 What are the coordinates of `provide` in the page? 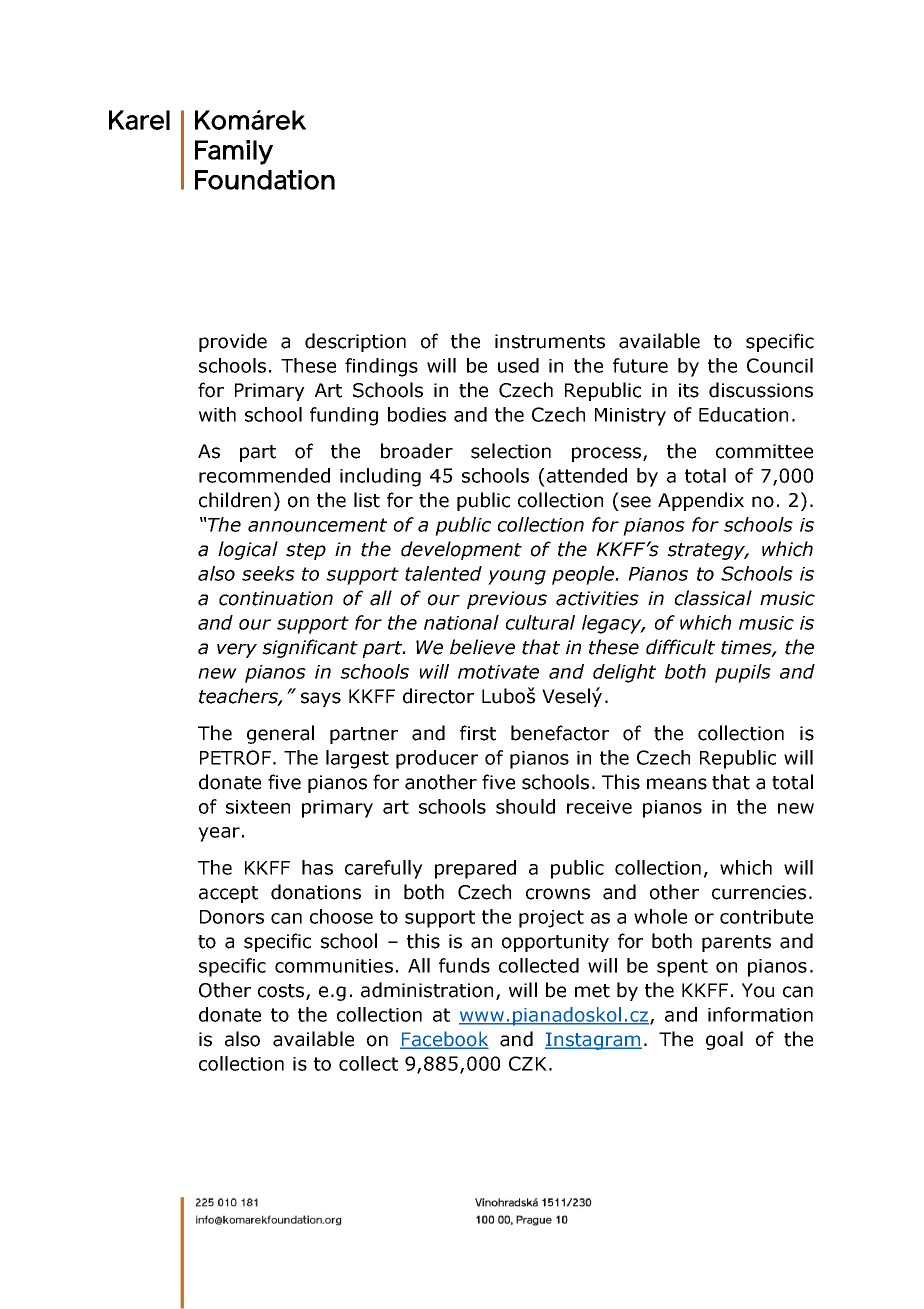 It's located at (233, 342).
